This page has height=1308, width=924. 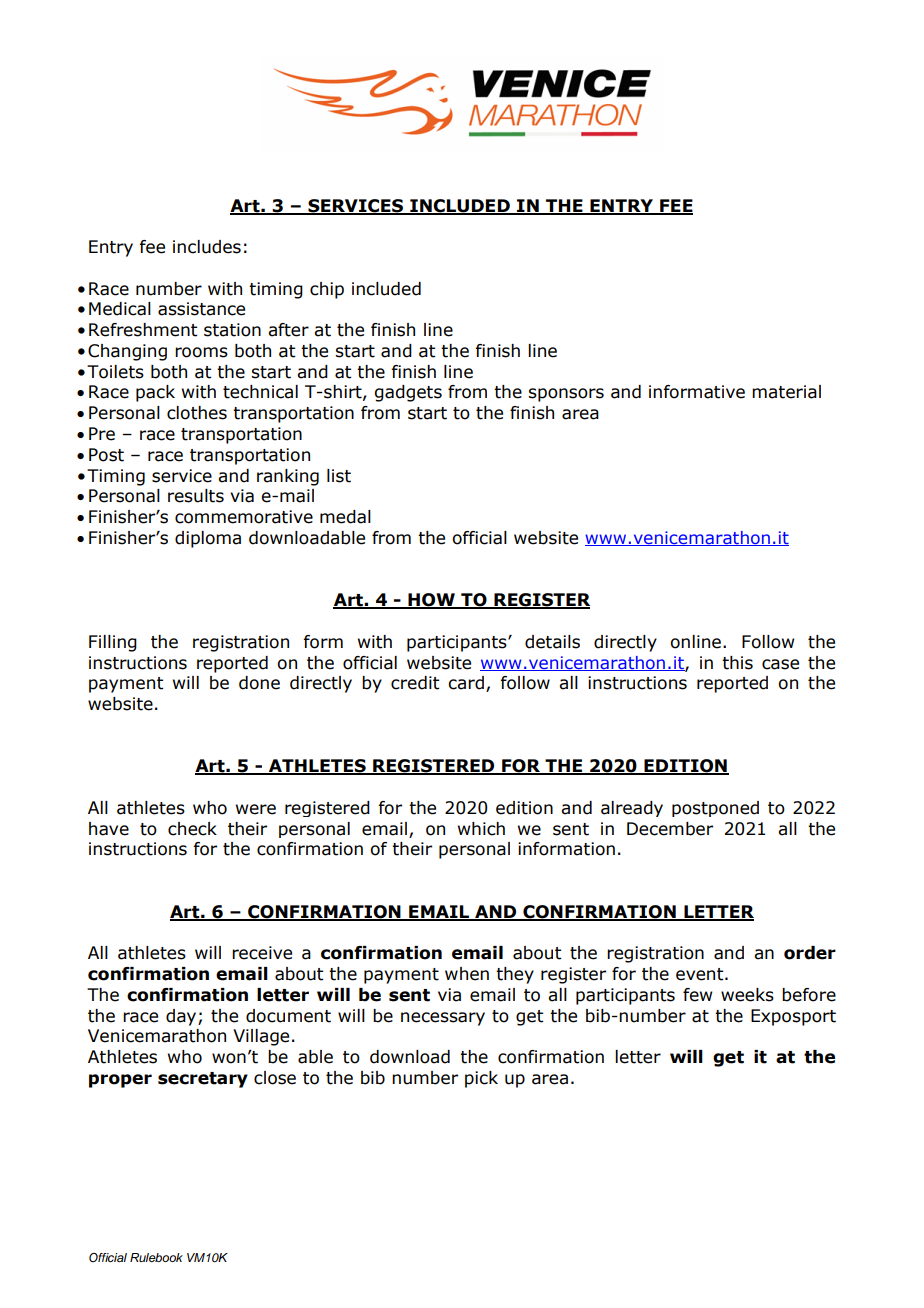 I want to click on card, so click(x=466, y=683).
